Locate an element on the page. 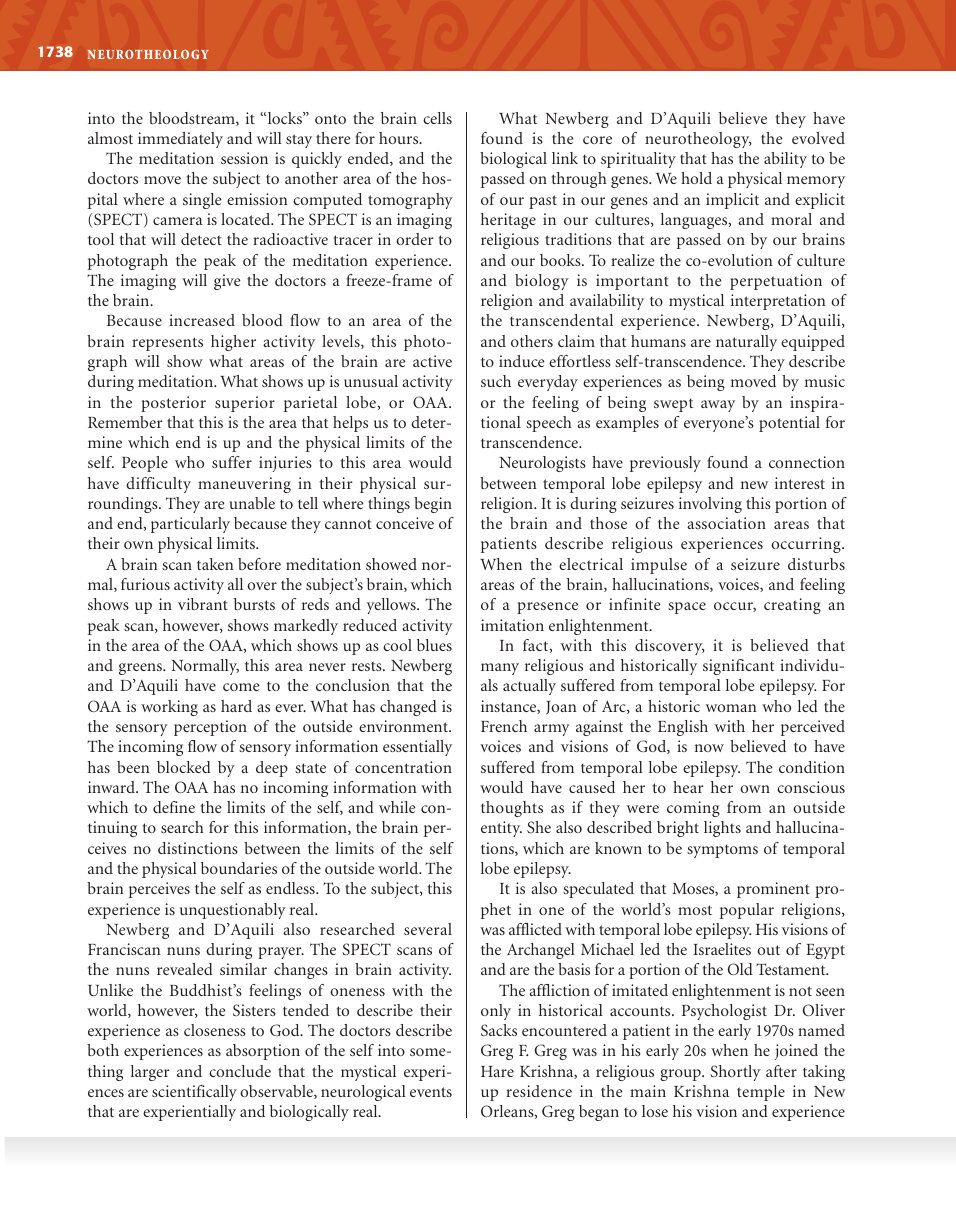 The image size is (956, 1232). hold is located at coordinates (696, 178).
